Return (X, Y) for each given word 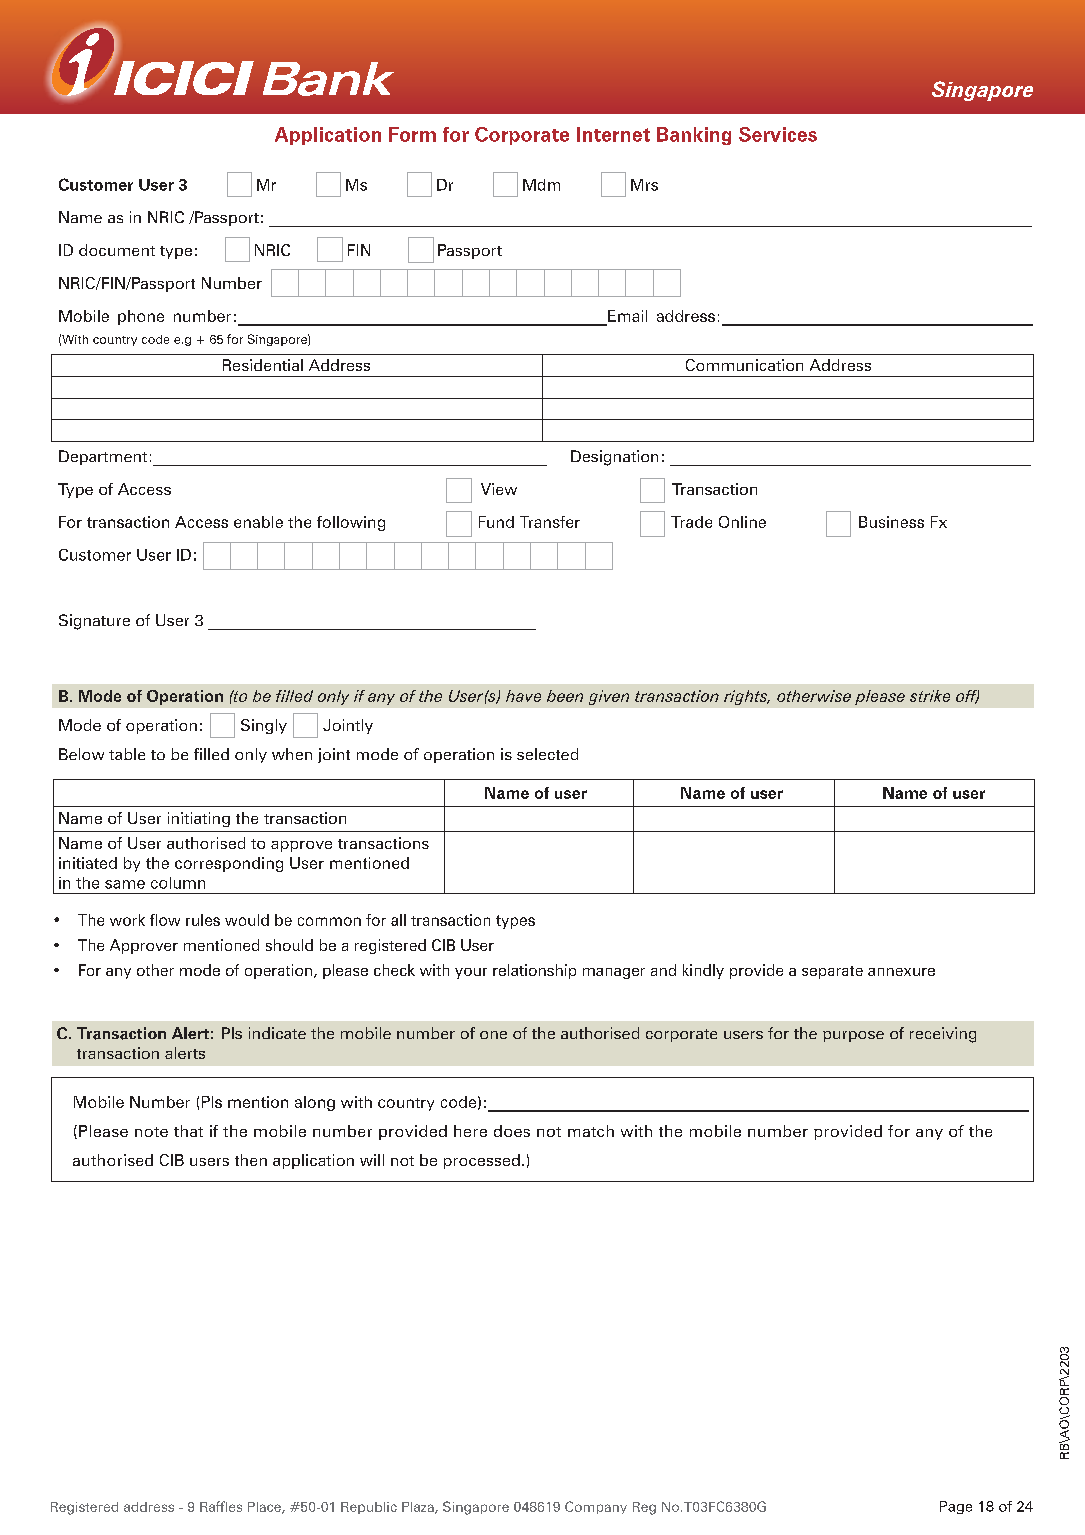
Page (956, 1507)
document (117, 250)
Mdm (541, 185)
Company (596, 1507)
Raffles (221, 1506)
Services (778, 134)
